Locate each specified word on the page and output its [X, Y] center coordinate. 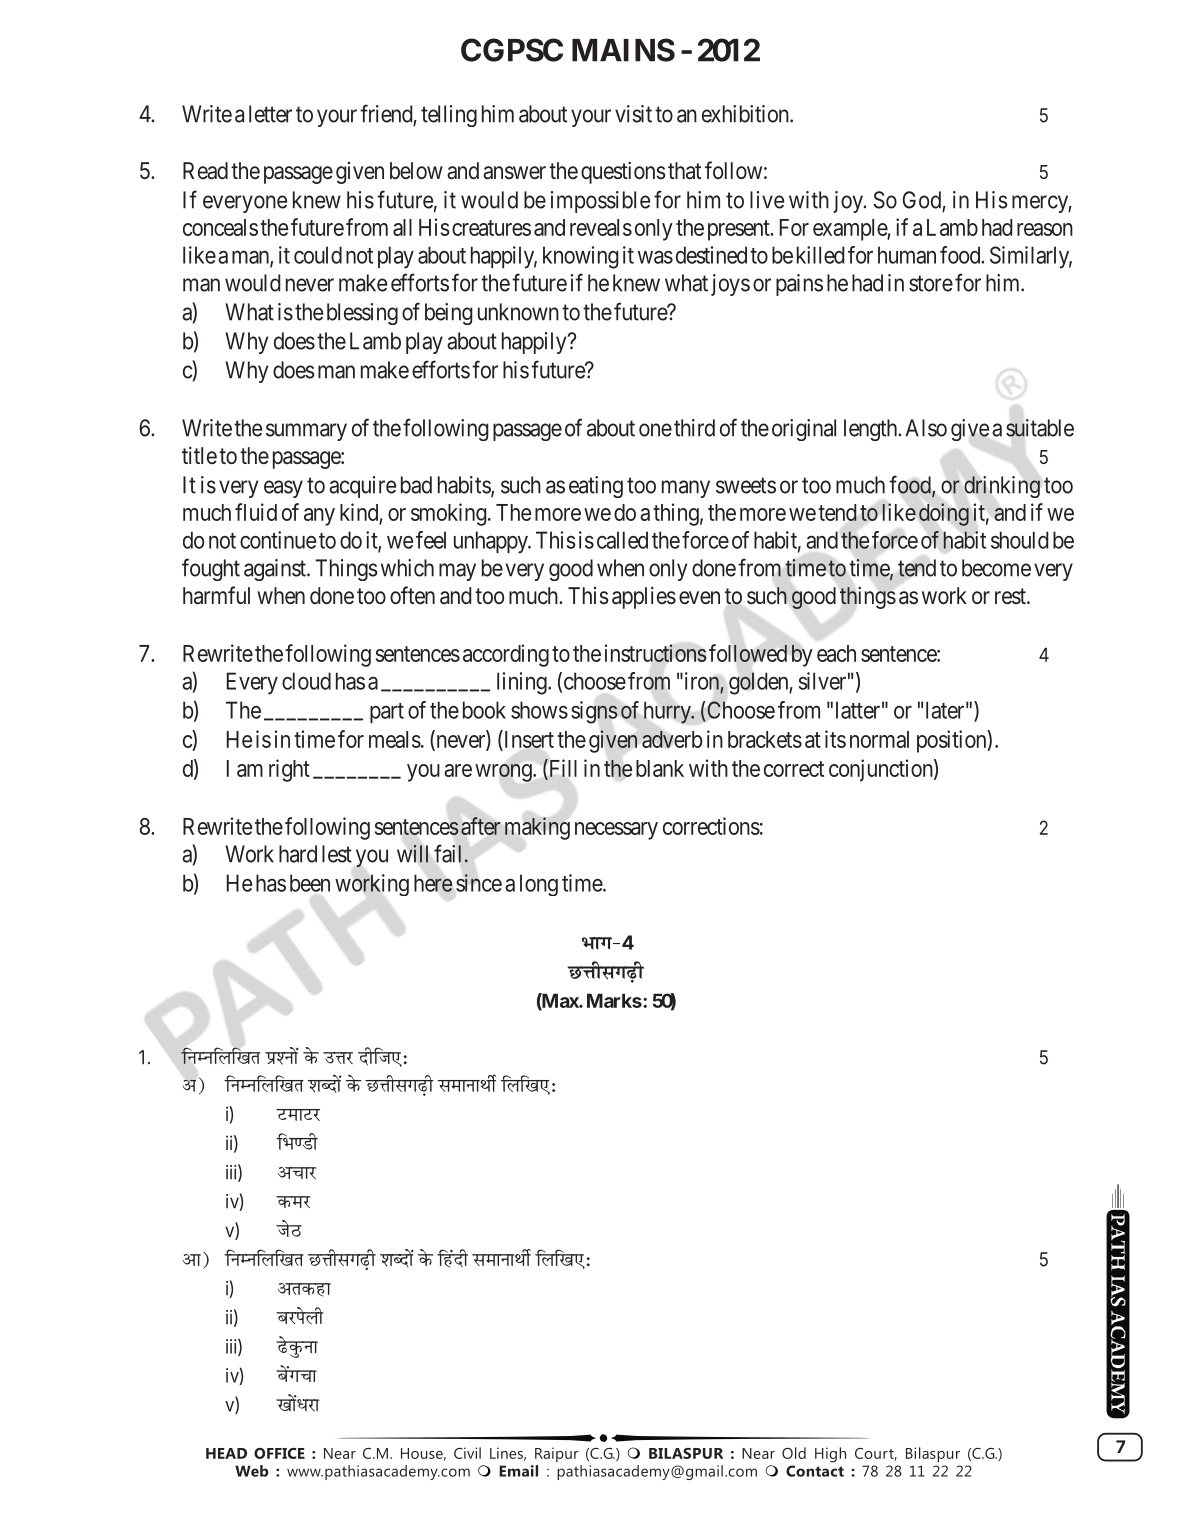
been [310, 883]
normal [879, 739]
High [830, 1455]
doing [944, 514]
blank [660, 768]
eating [596, 487]
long [539, 885]
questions [623, 173]
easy [283, 489]
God [922, 201]
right [289, 770]
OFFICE [279, 1453]
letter [270, 114]
